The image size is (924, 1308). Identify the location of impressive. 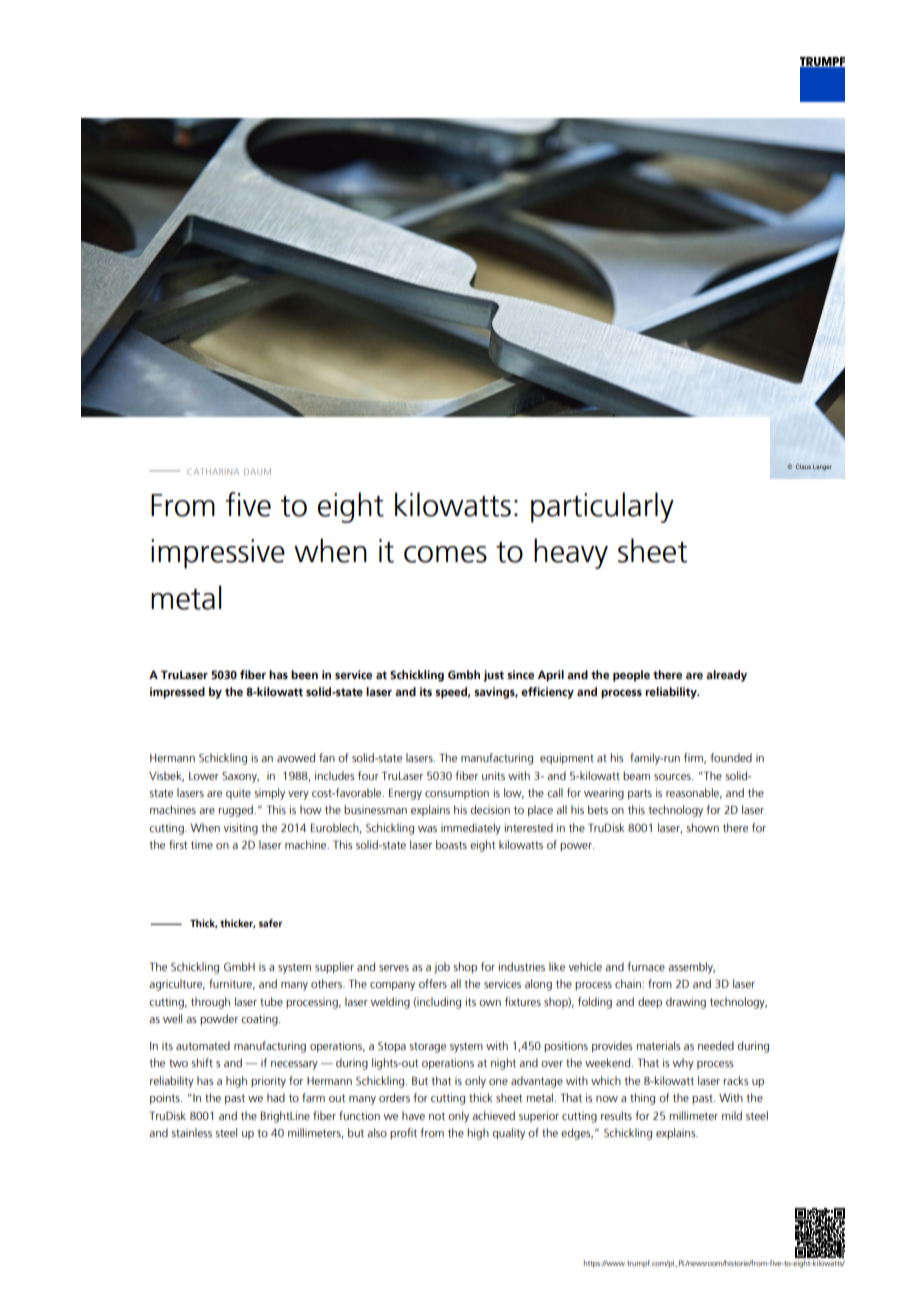
(218, 554).
